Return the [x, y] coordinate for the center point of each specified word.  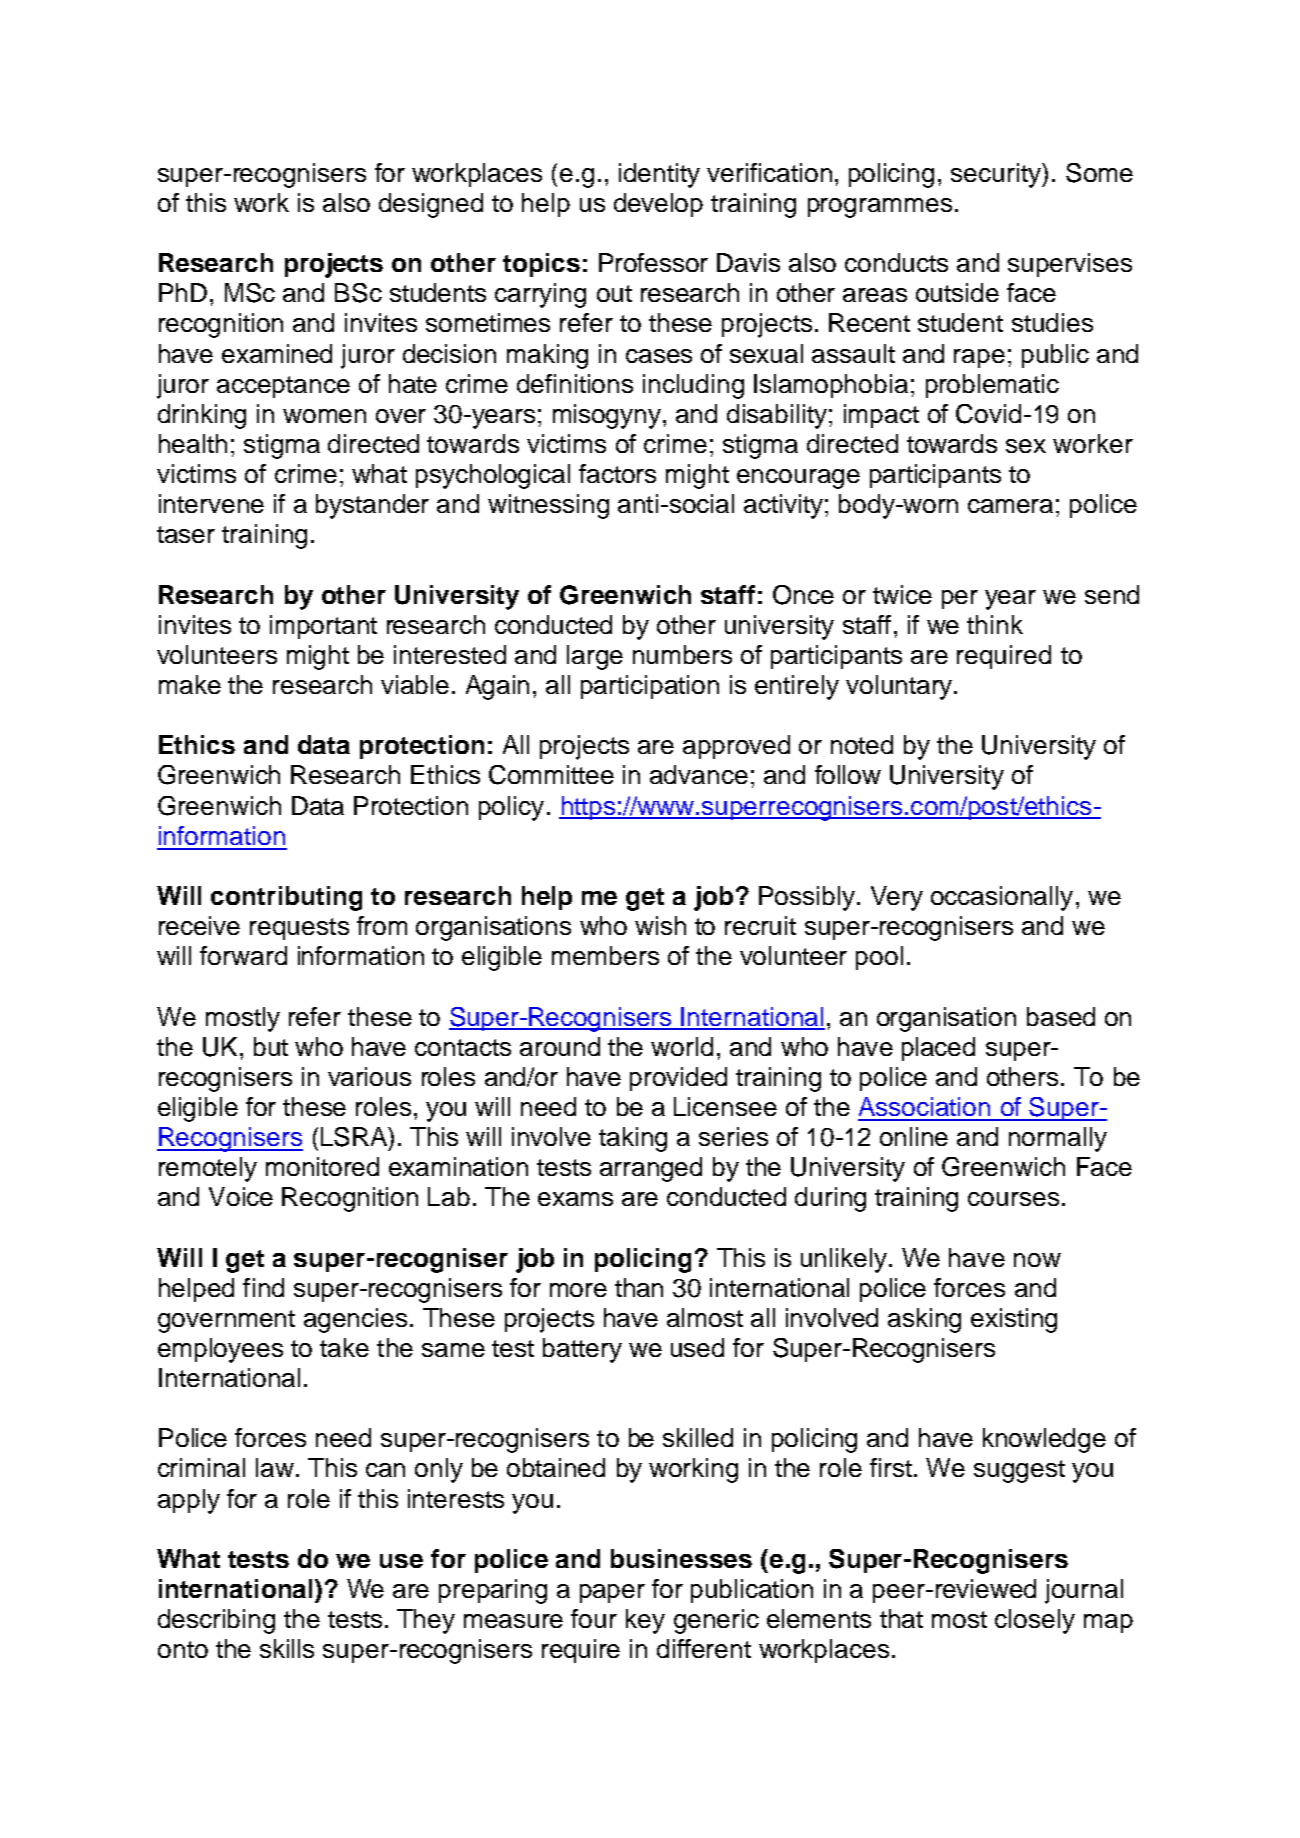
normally [1058, 1139]
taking [633, 1139]
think [995, 624]
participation [650, 687]
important [323, 627]
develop [658, 205]
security [997, 175]
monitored [322, 1166]
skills [287, 1648]
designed [431, 205]
